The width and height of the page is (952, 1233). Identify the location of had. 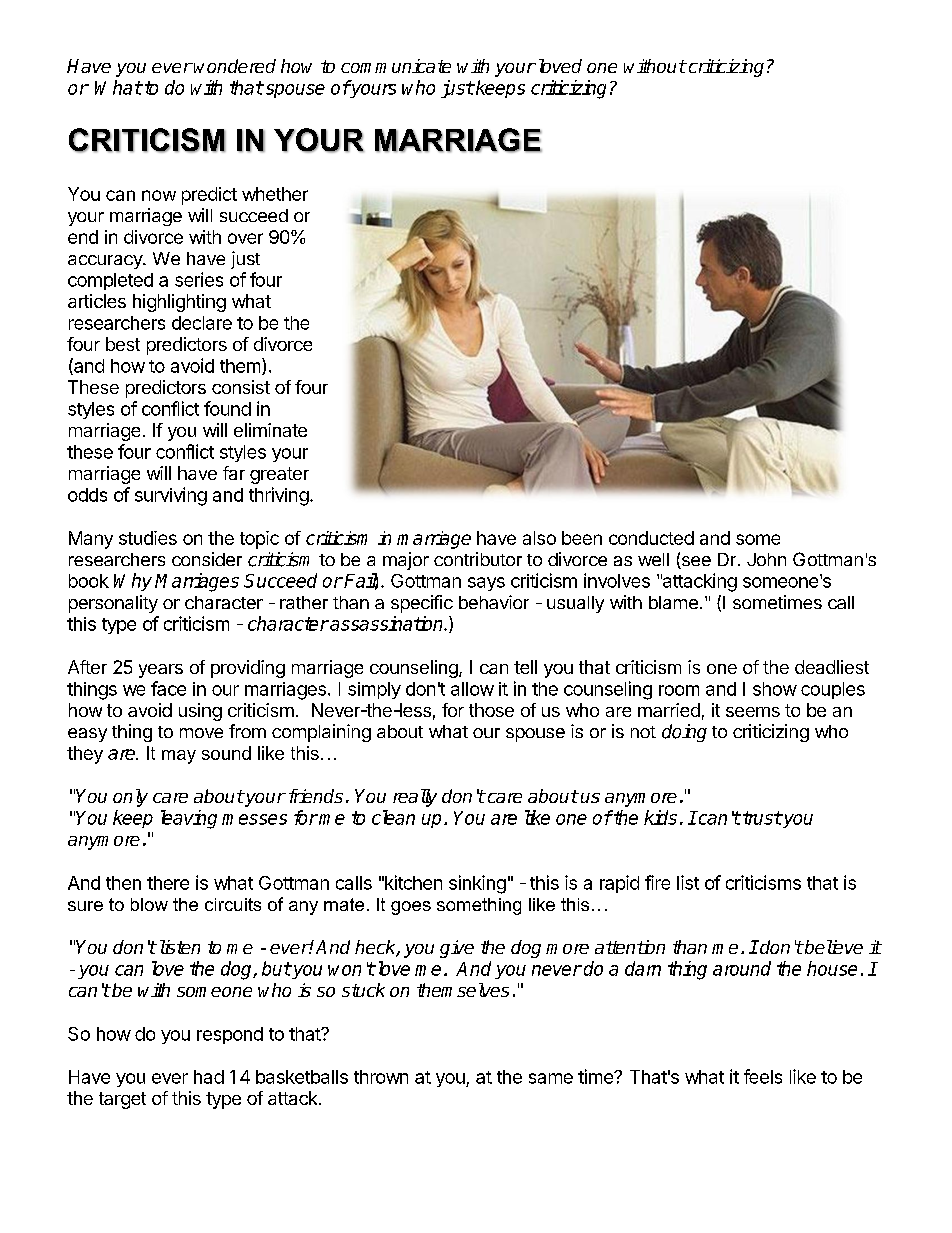
(209, 1077).
